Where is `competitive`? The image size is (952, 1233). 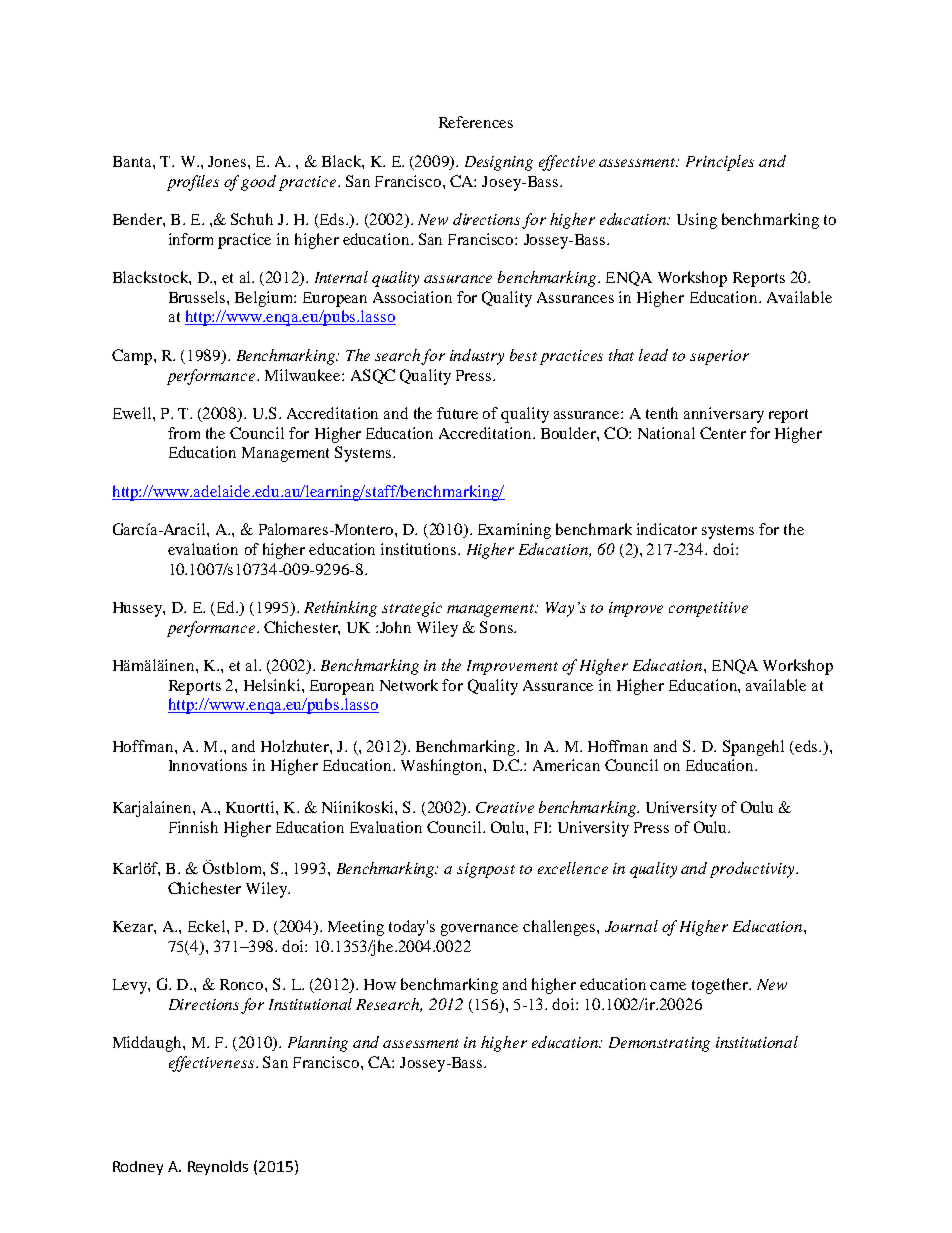 competitive is located at coordinates (708, 609).
